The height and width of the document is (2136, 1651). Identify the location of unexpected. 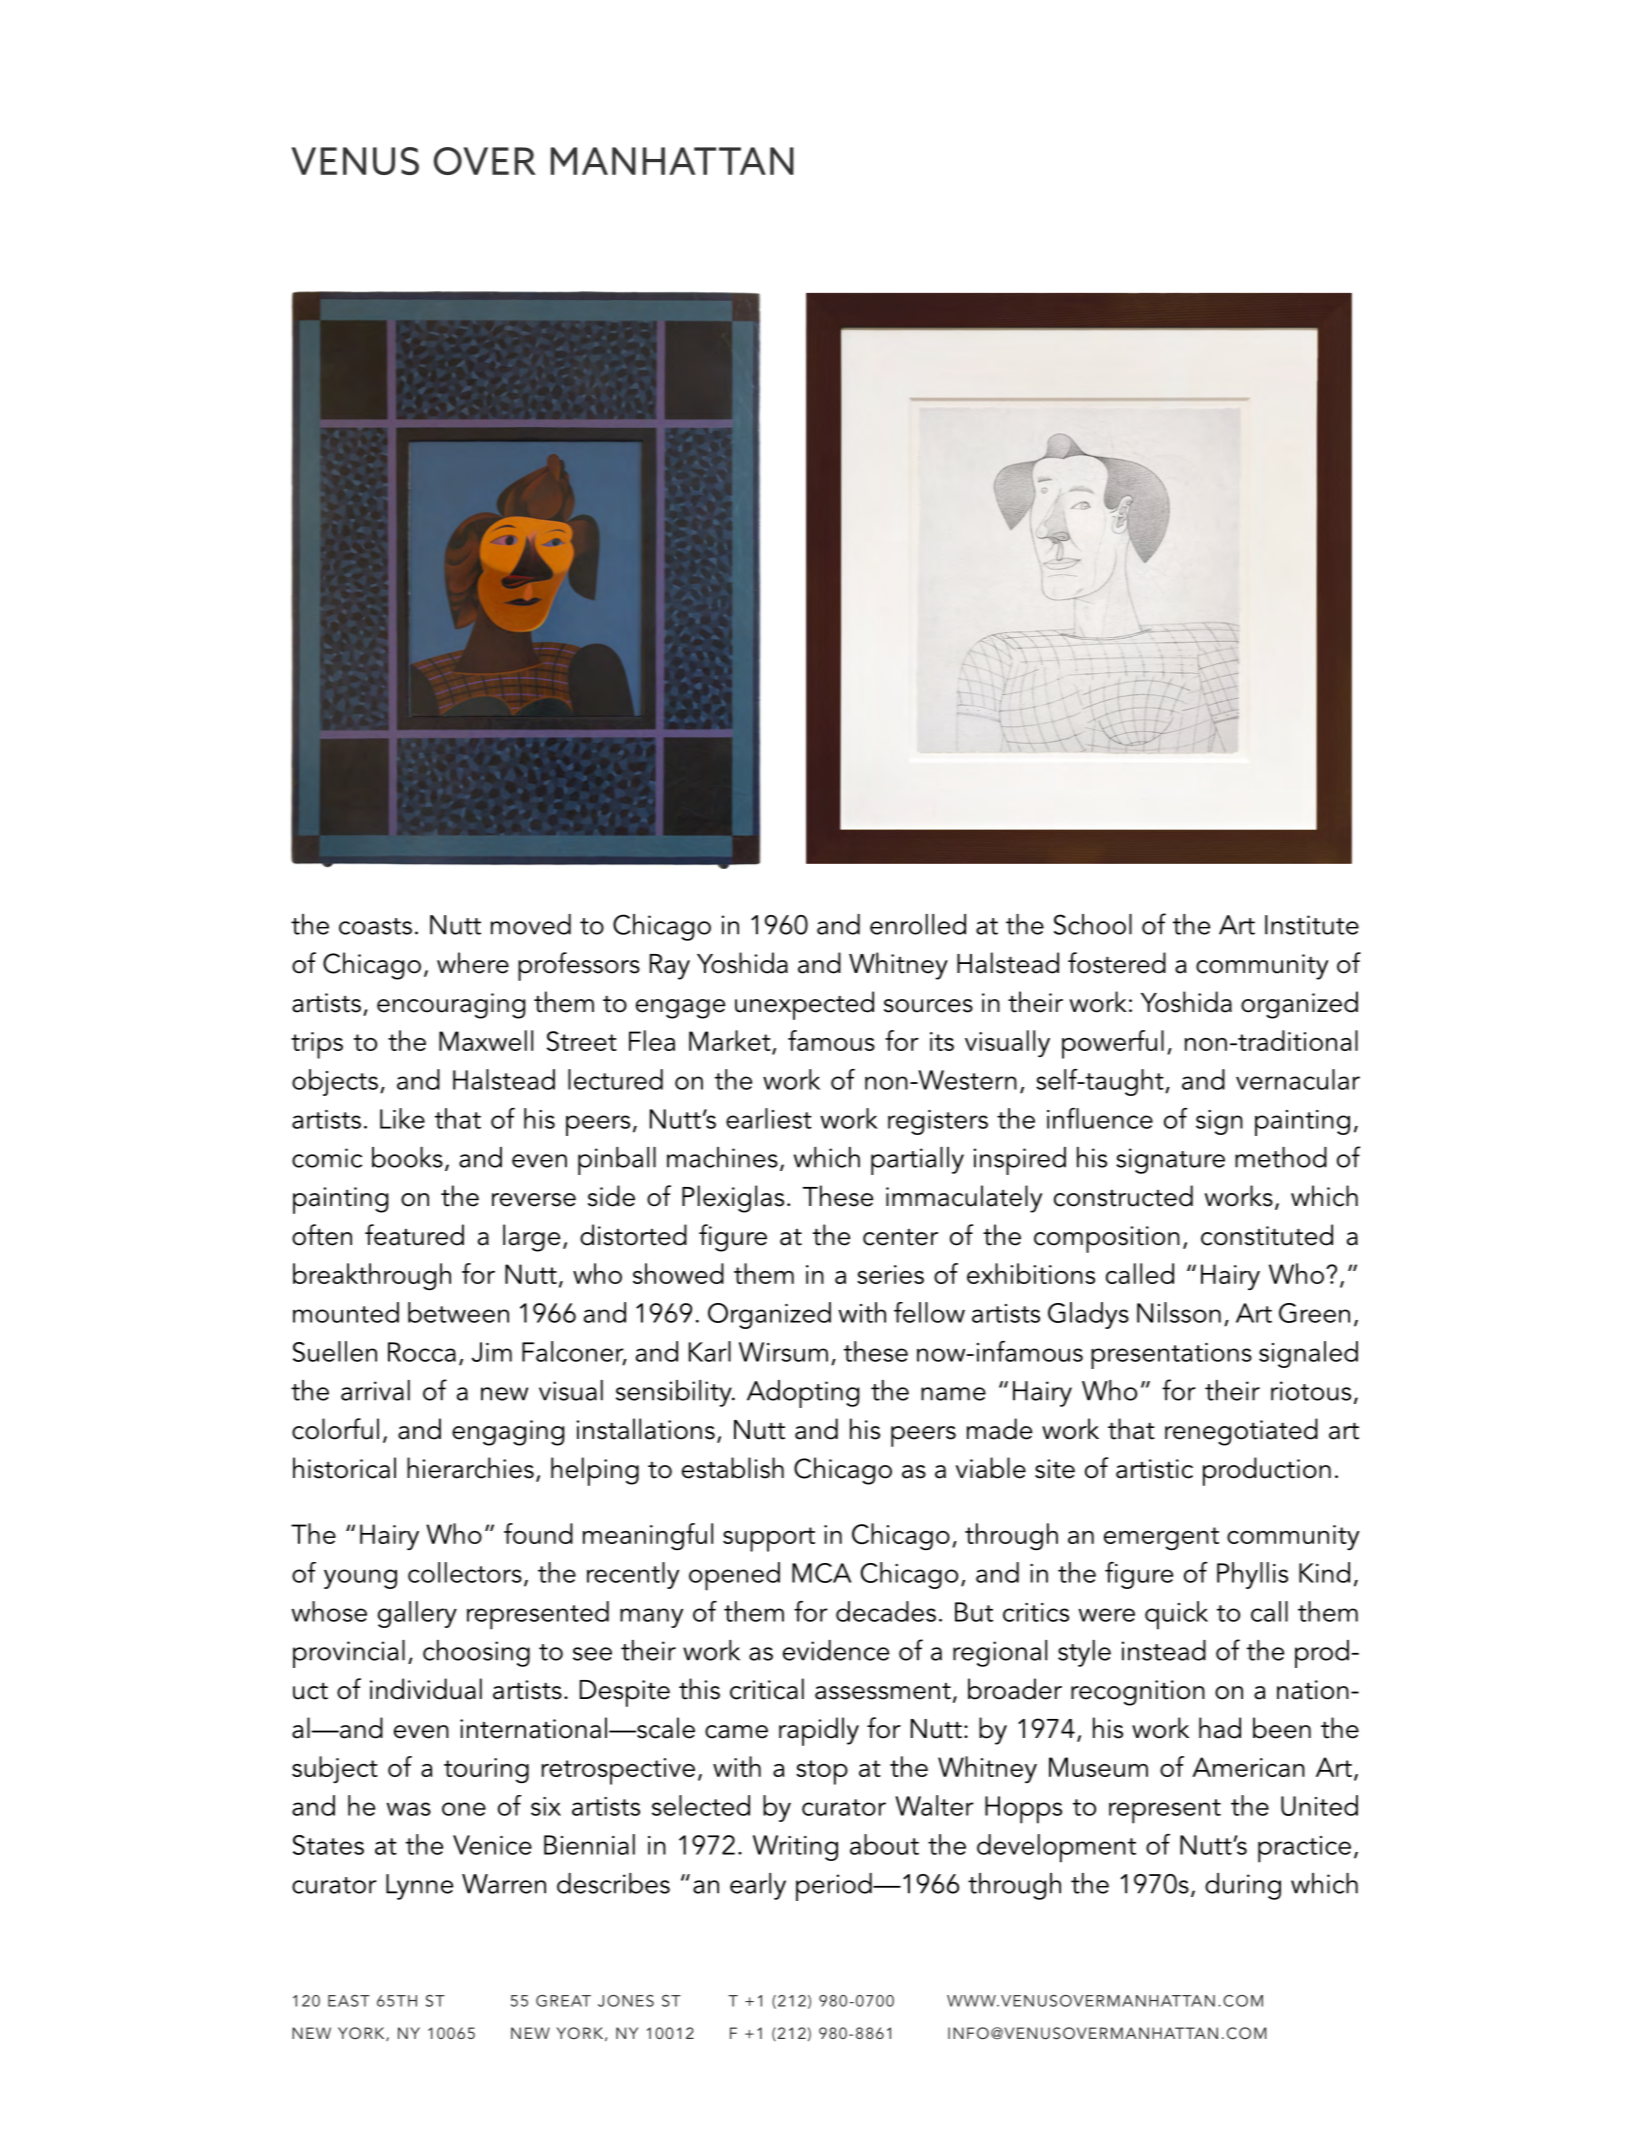
(804, 1005).
